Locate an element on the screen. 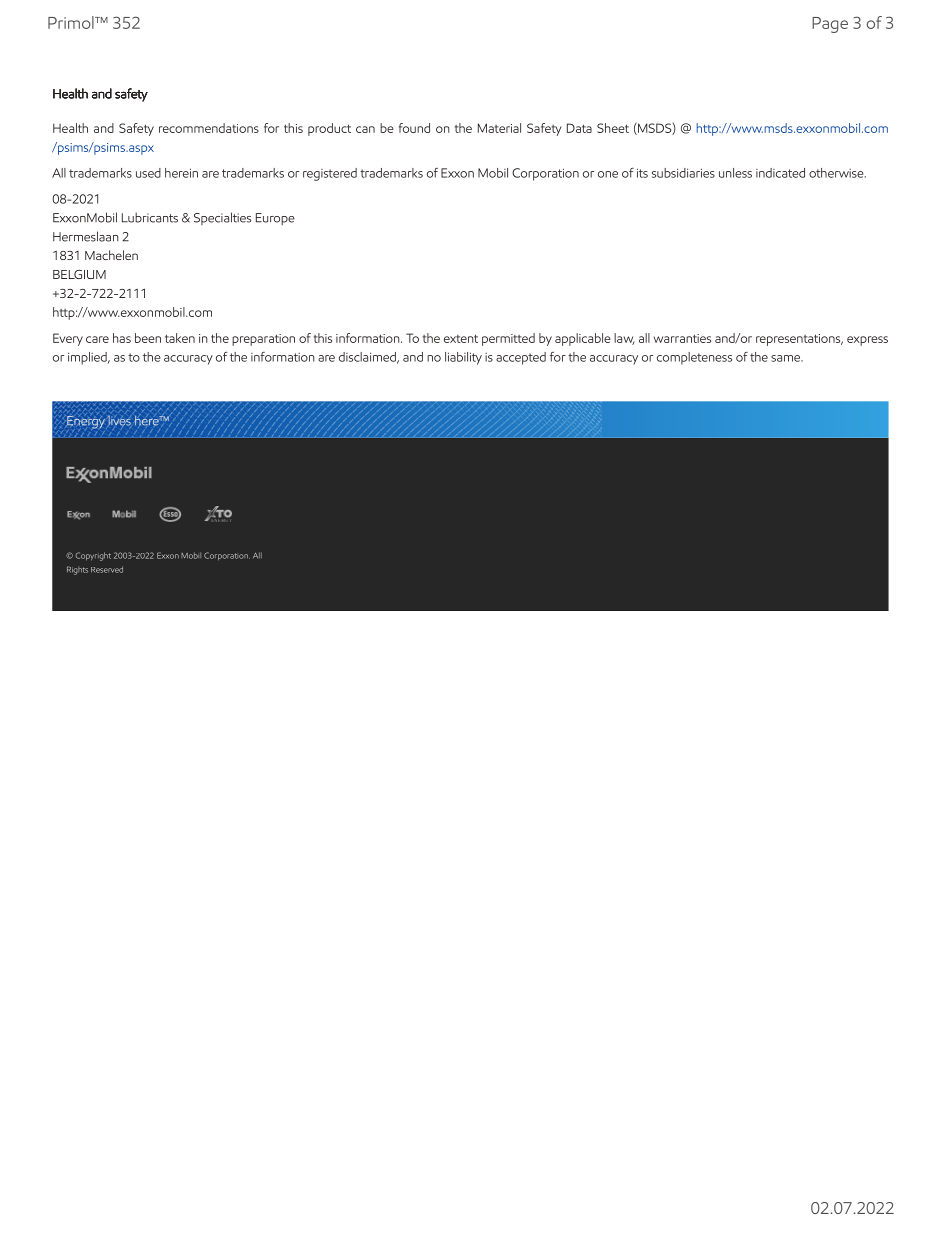  Reserved is located at coordinates (107, 569).
